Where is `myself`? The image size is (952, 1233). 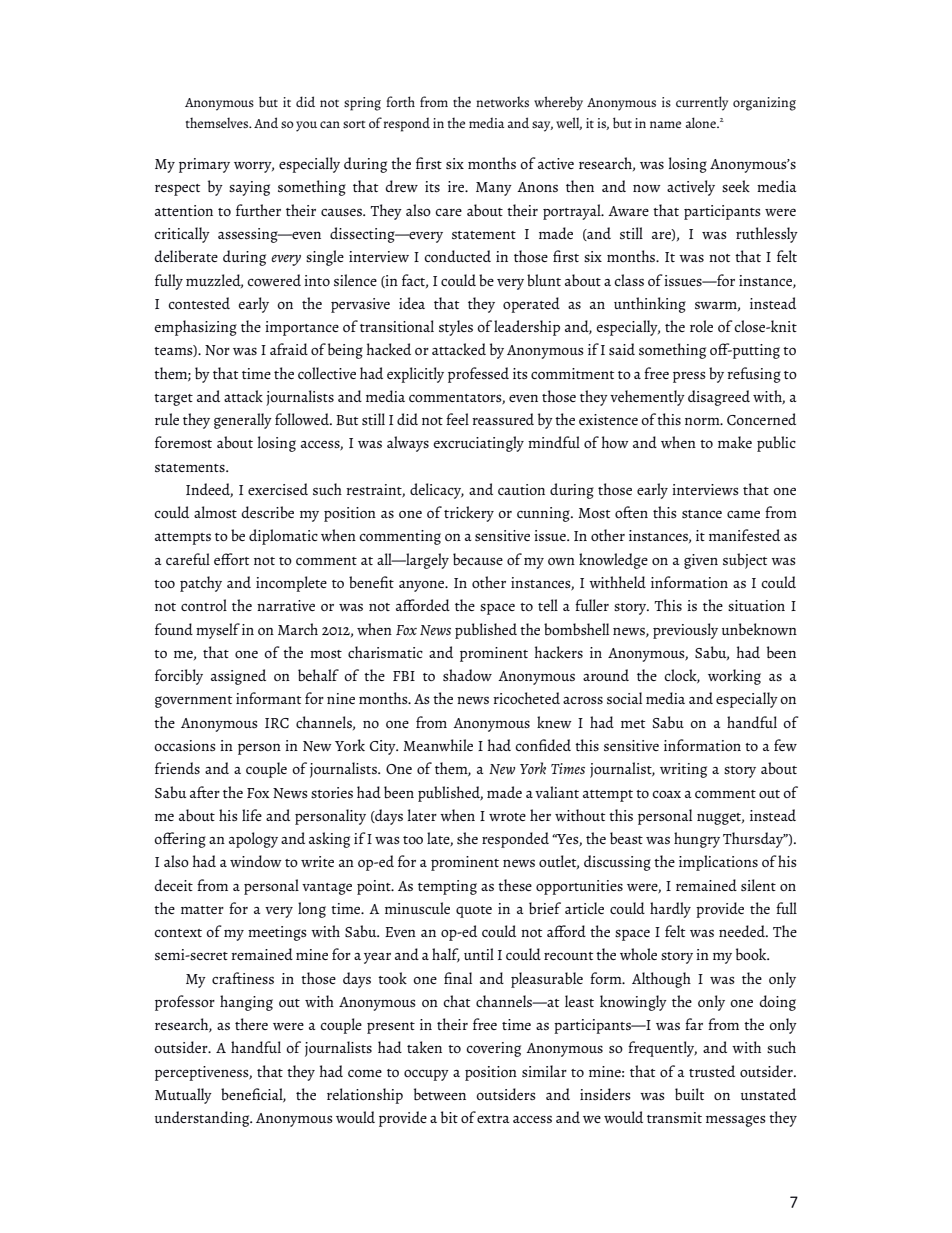
myself is located at coordinates (218, 631).
